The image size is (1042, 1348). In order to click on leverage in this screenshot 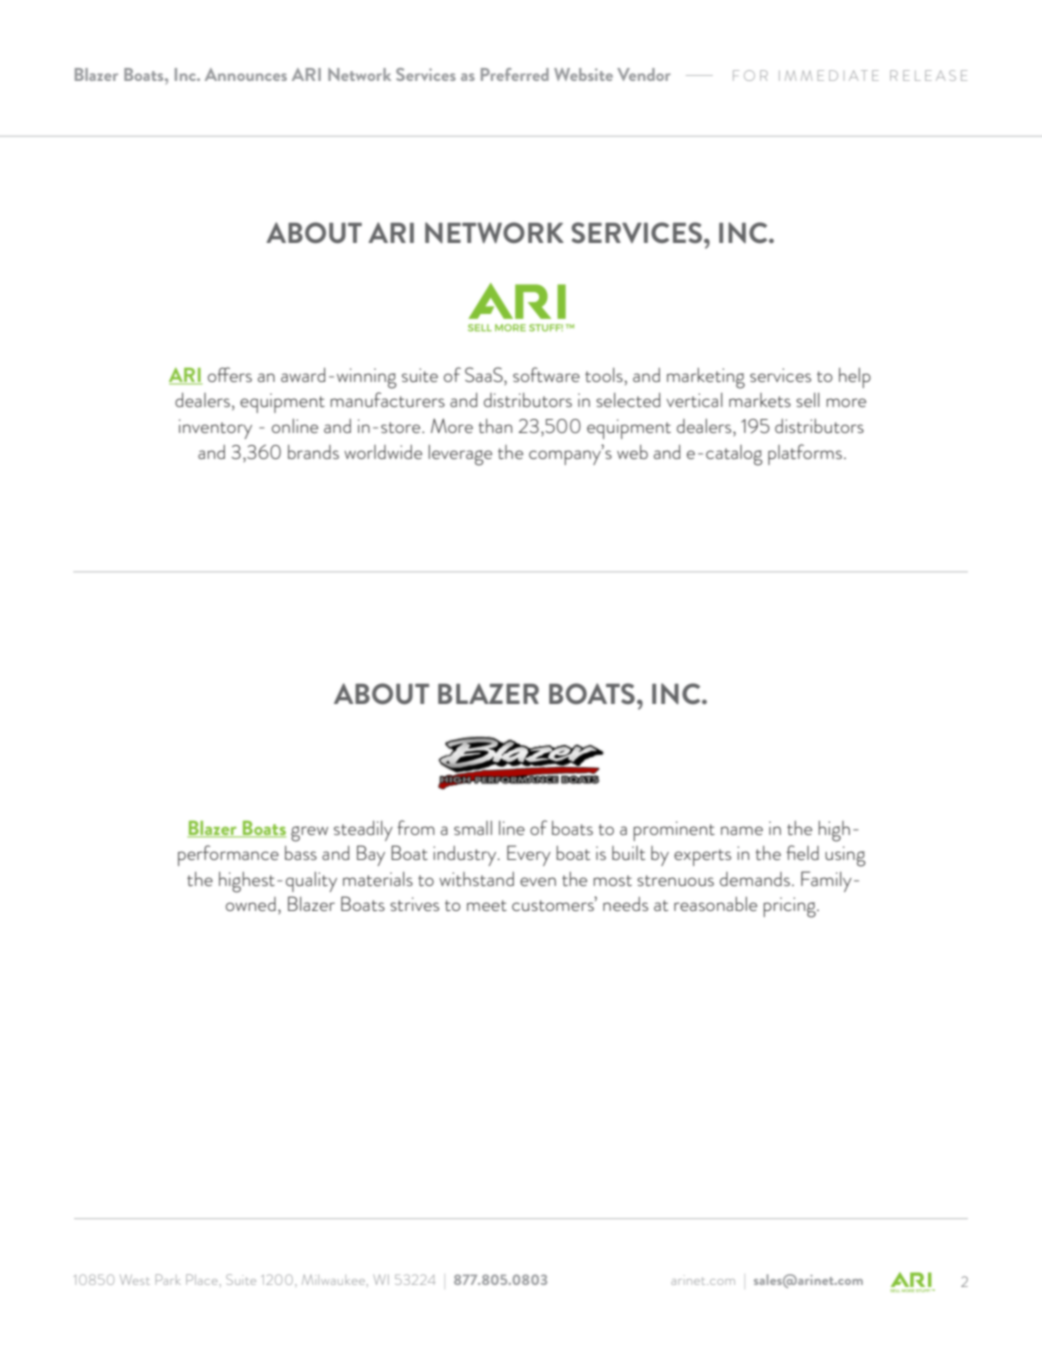, I will do `click(460, 455)`.
